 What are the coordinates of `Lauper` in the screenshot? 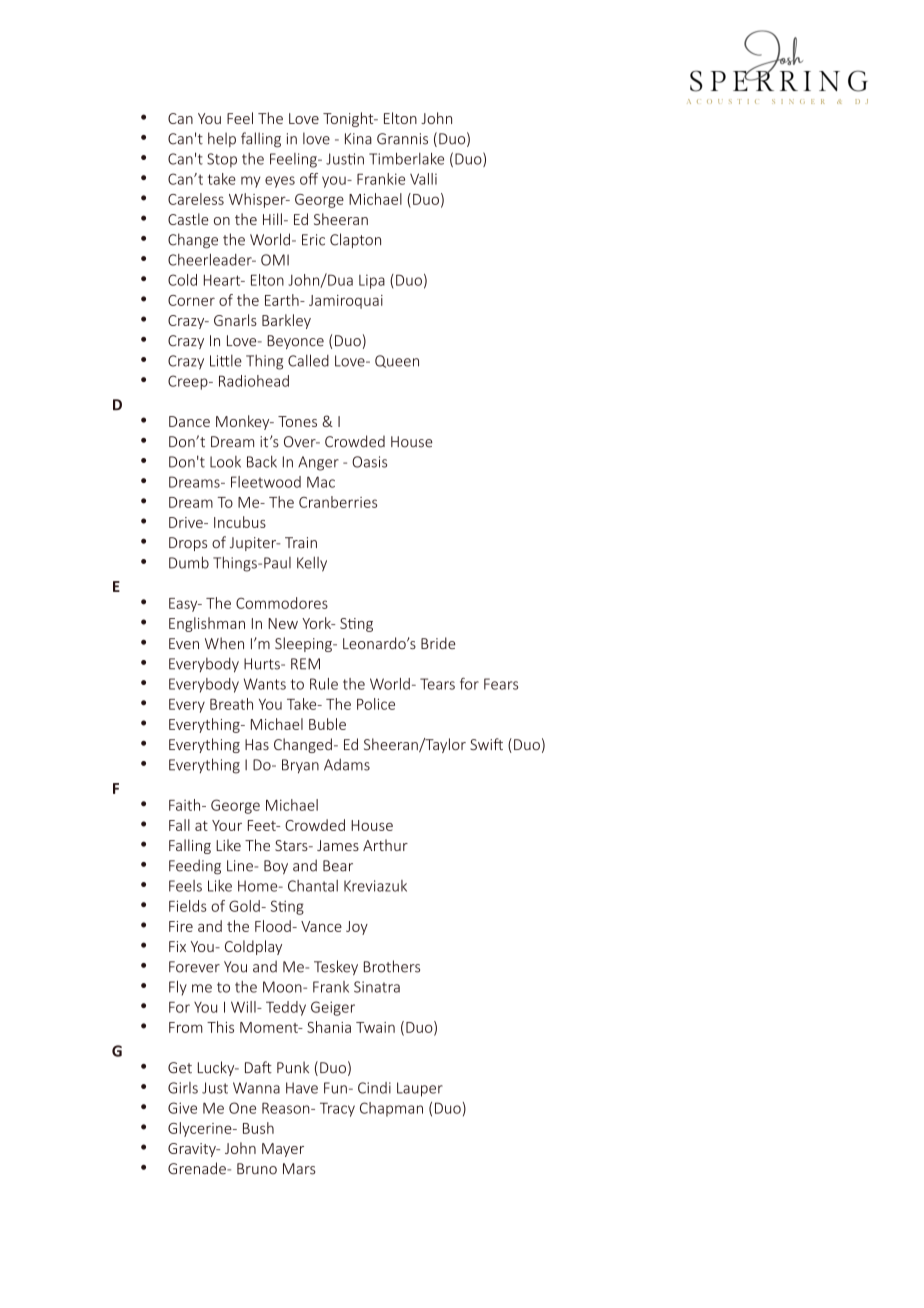 It's located at (420, 1089).
